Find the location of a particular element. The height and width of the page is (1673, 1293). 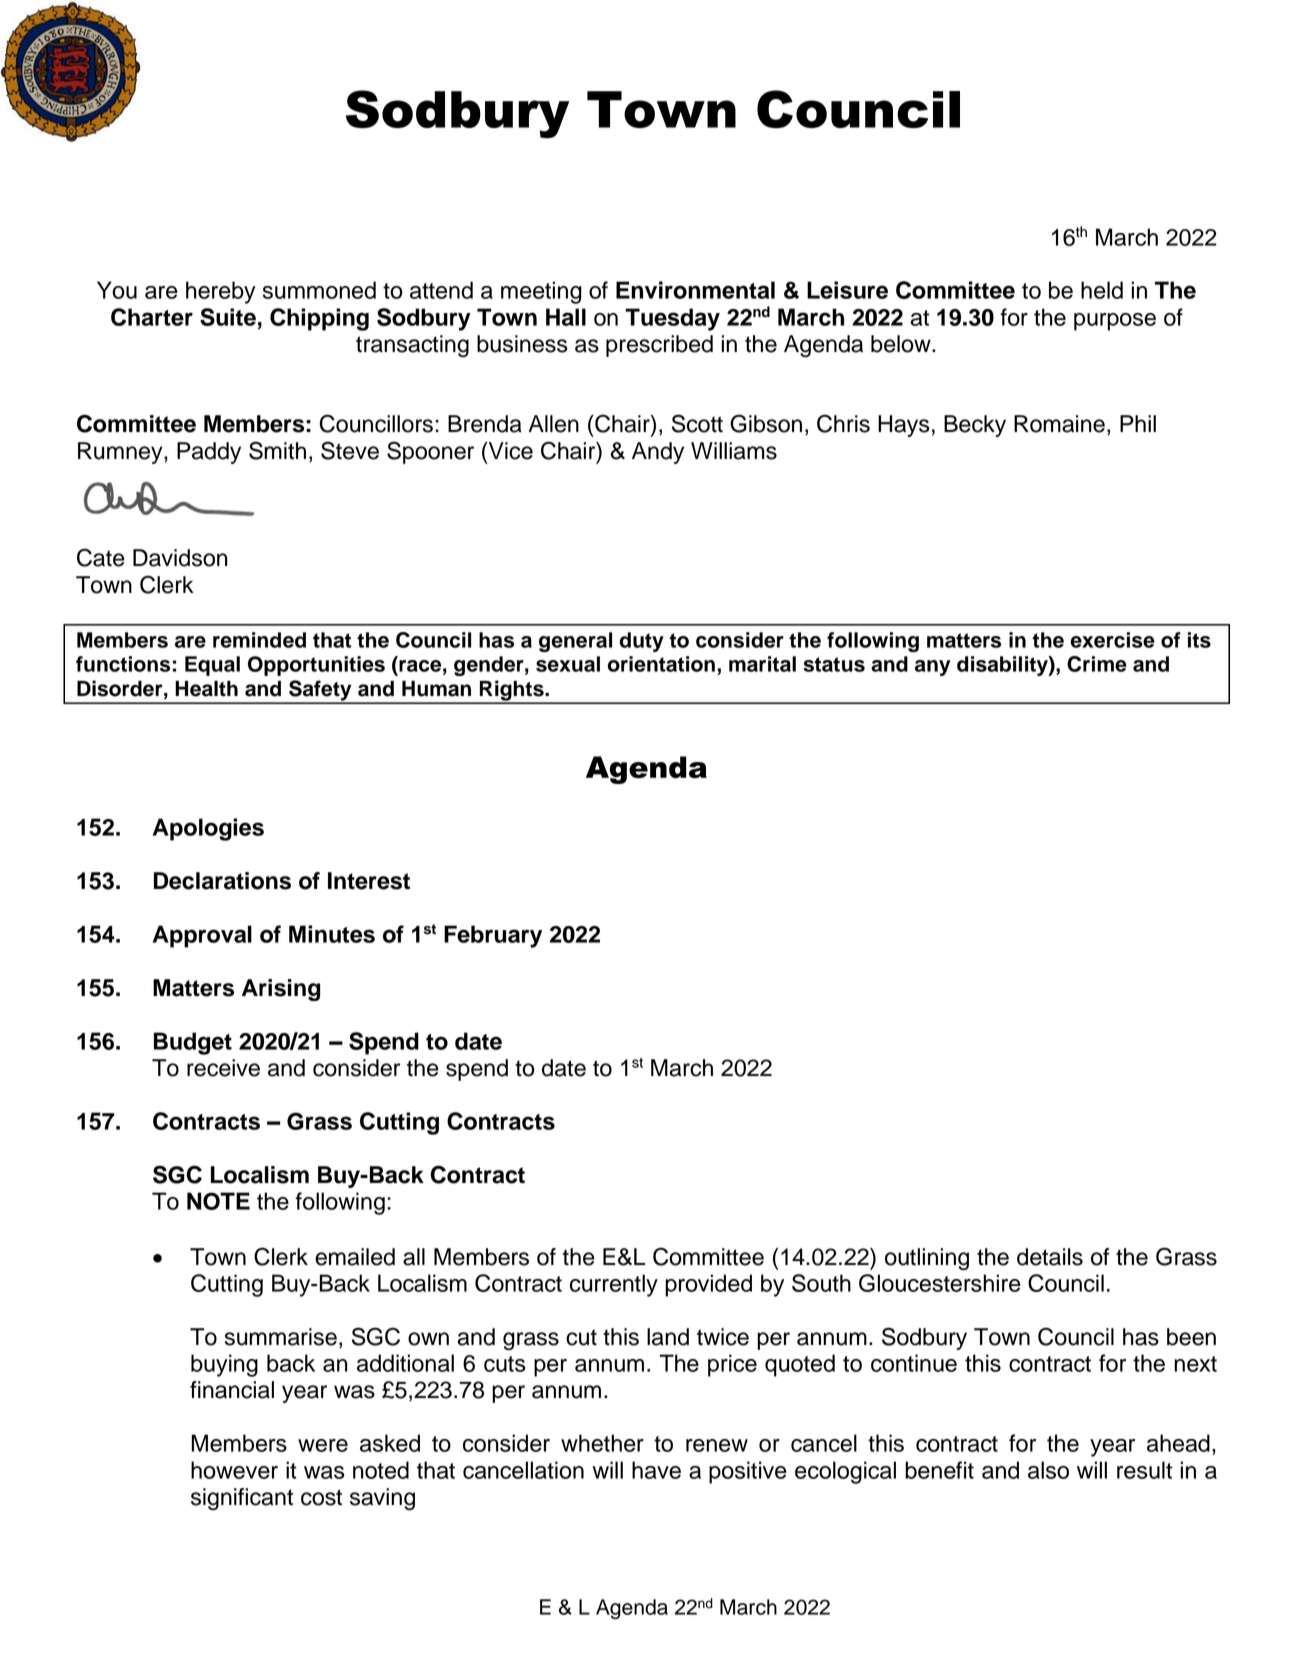

Suite is located at coordinates (228, 317).
